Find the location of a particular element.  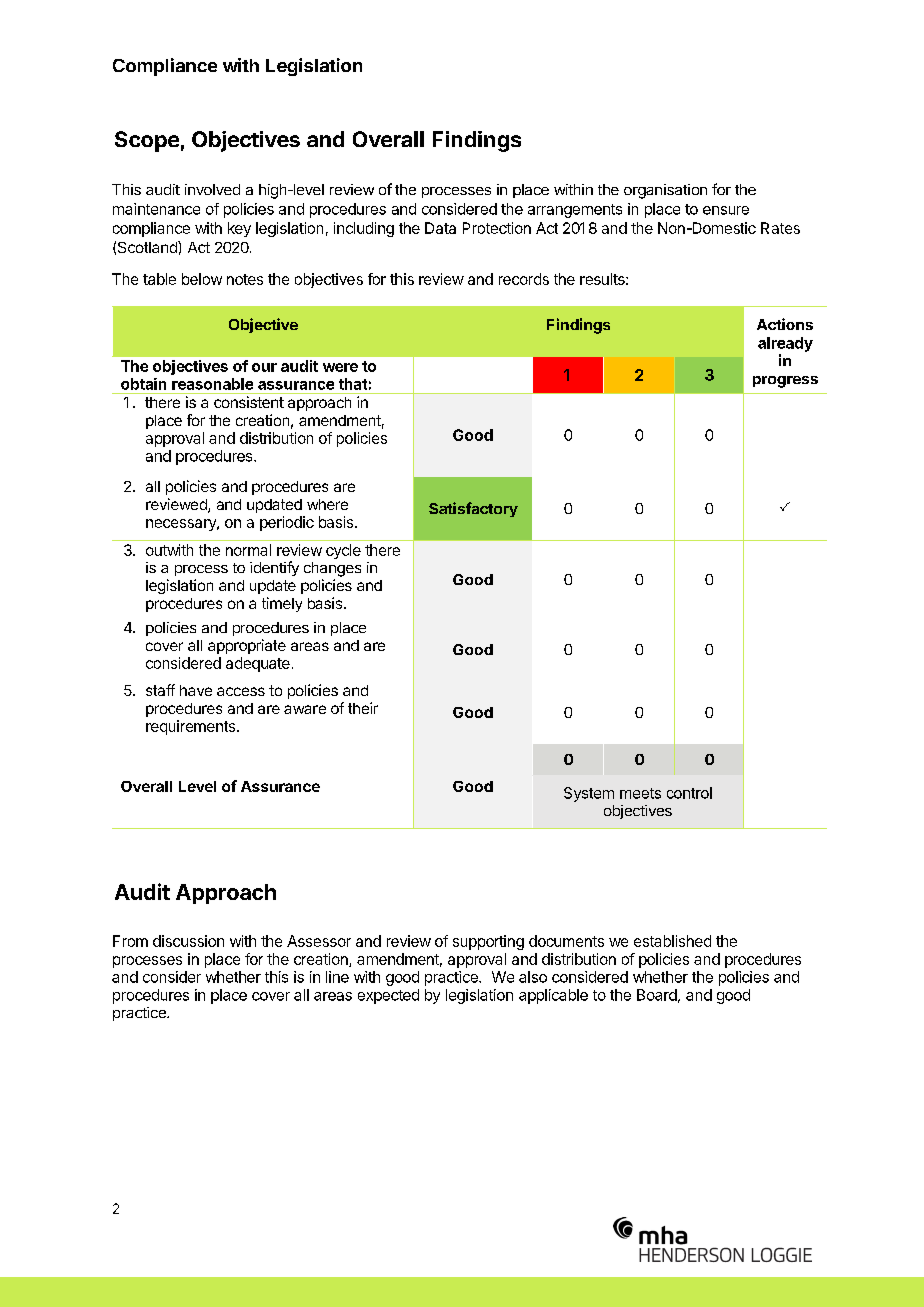

involved is located at coordinates (212, 189).
